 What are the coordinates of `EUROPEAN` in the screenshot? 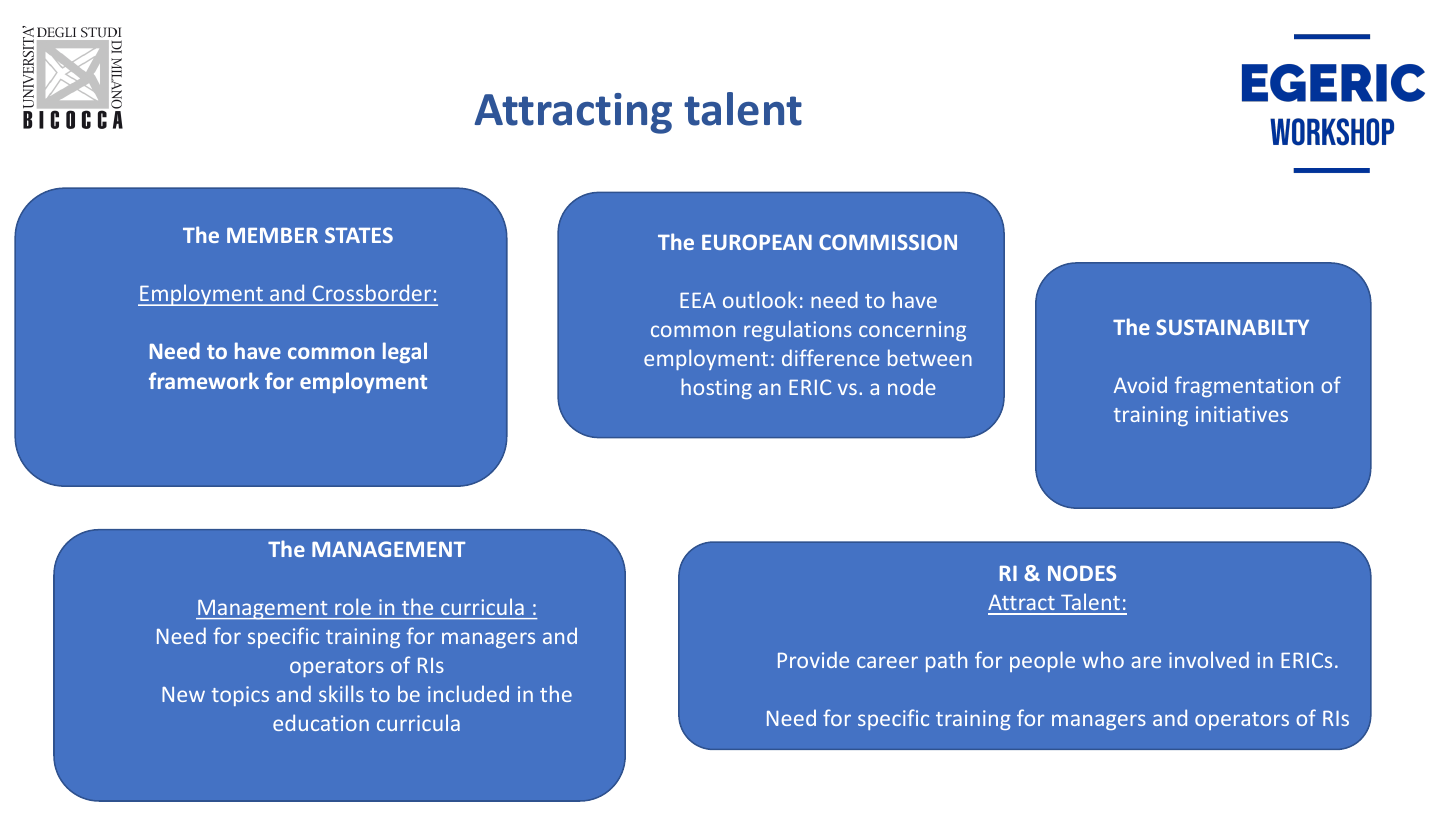 It's located at (757, 242).
